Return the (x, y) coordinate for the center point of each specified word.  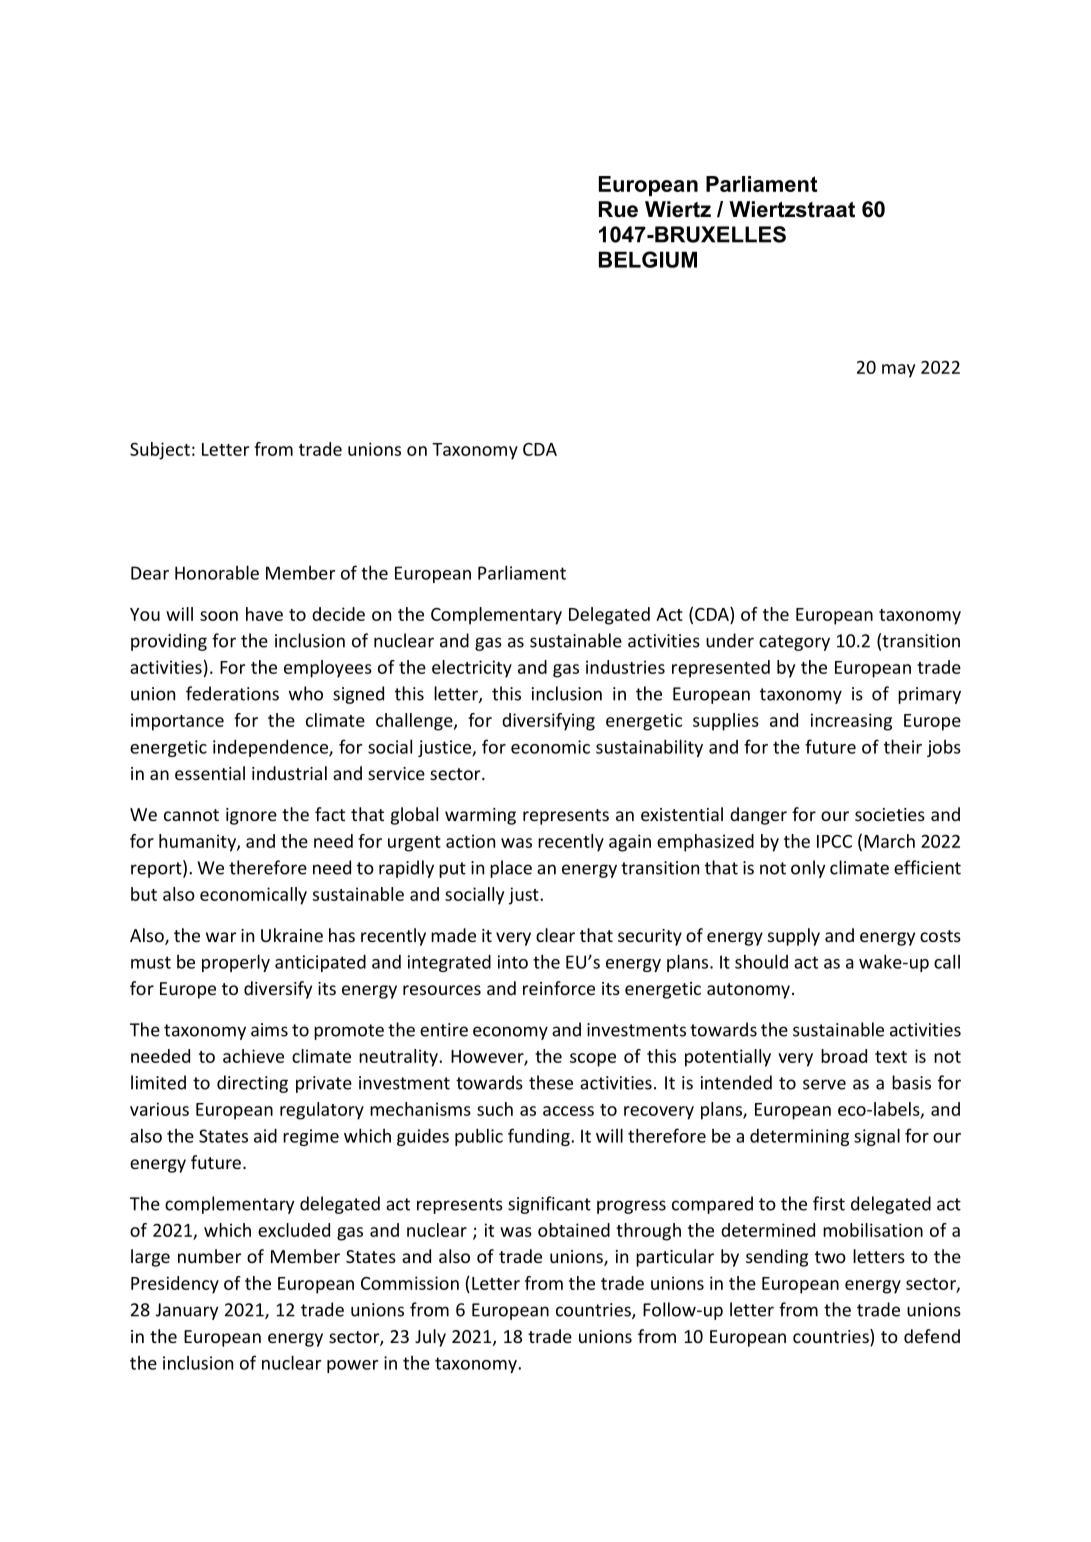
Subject (160, 451)
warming (480, 816)
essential (210, 773)
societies (890, 814)
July (430, 1338)
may (898, 371)
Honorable (217, 572)
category (794, 643)
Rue (618, 209)
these (551, 1082)
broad (844, 1056)
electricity (472, 669)
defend (932, 1336)
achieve (253, 1056)
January (187, 1311)
